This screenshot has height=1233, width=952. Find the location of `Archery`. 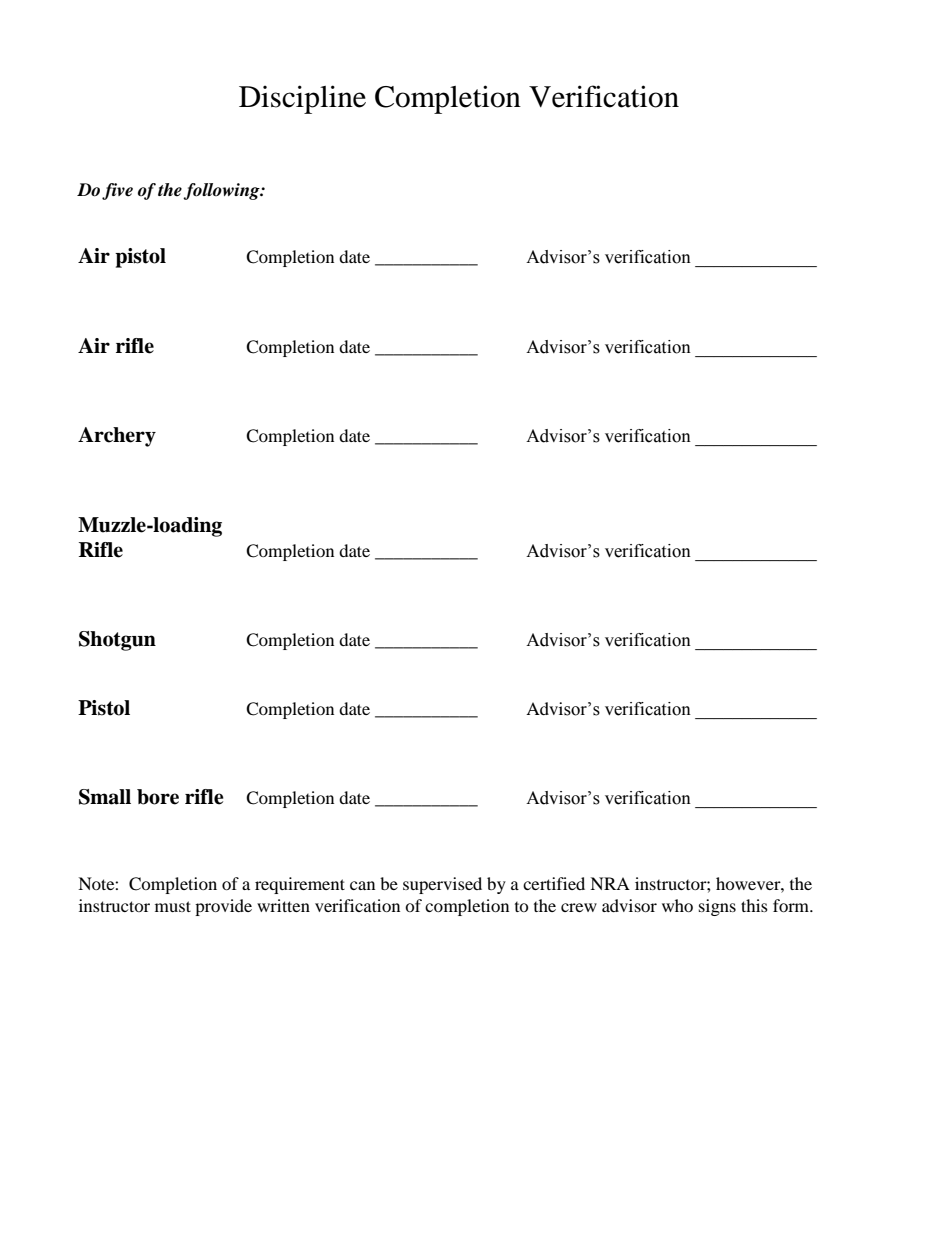

Archery is located at coordinates (117, 437).
